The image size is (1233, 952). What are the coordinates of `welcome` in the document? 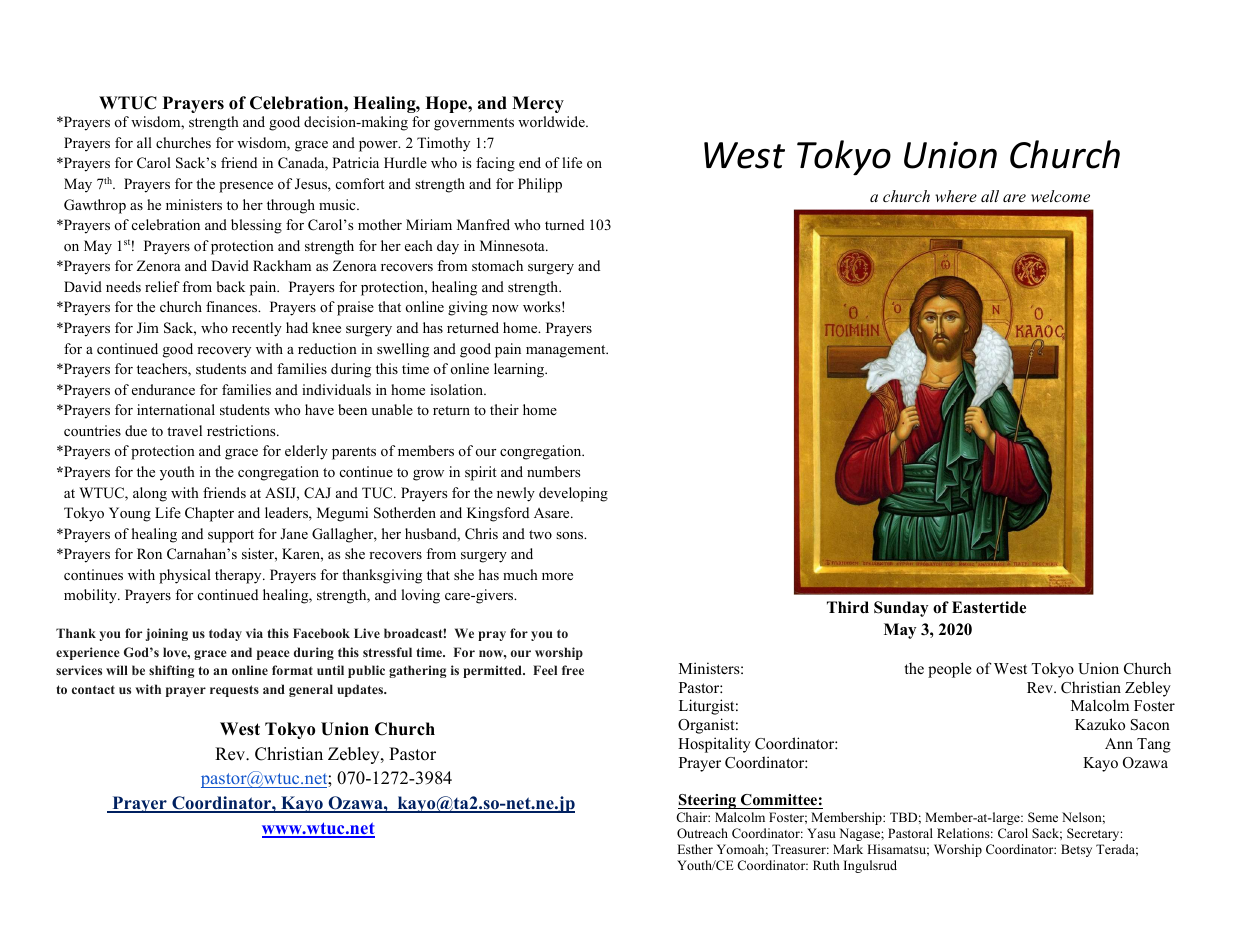 It's located at (1060, 196).
